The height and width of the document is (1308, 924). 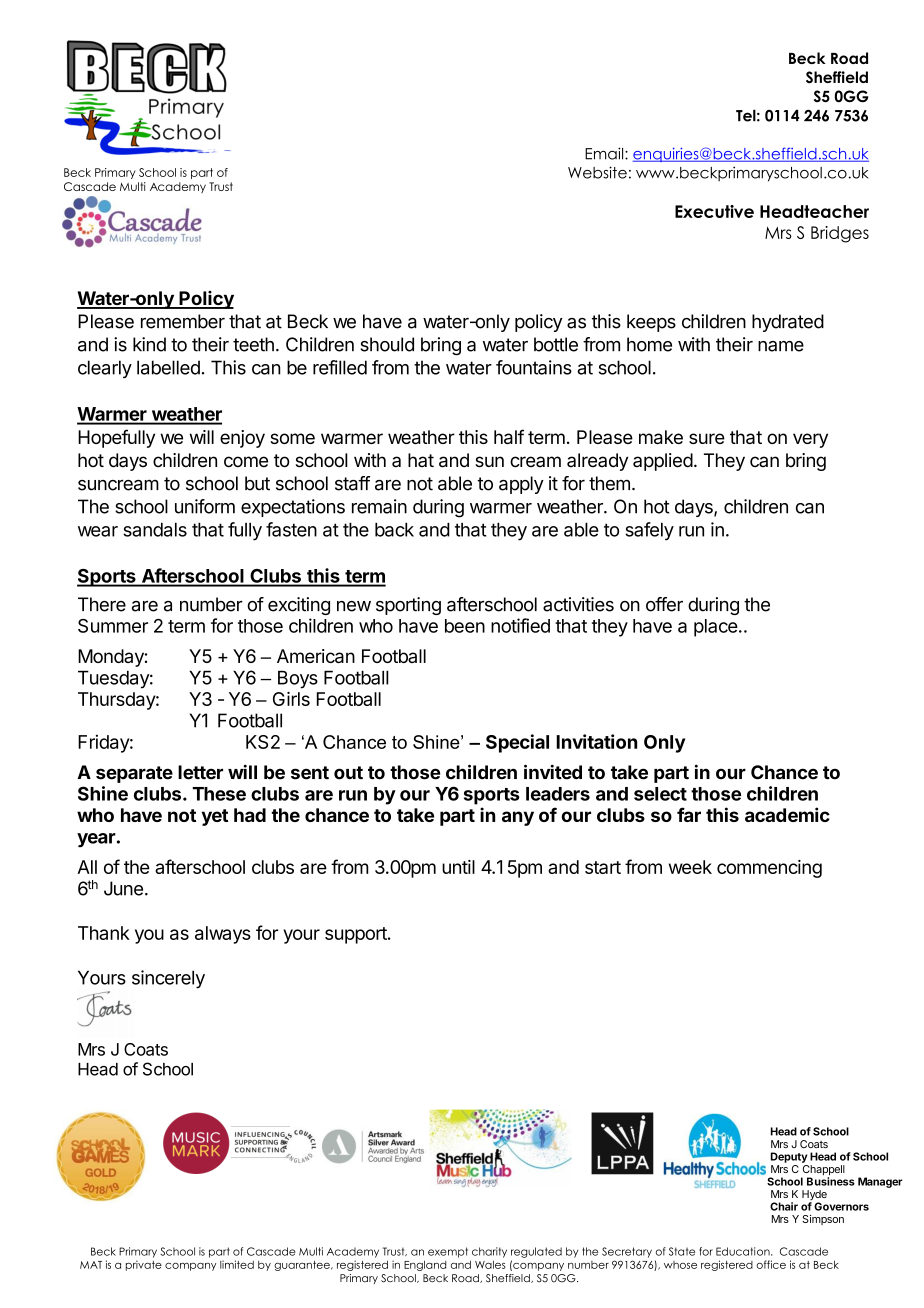 What do you see at coordinates (716, 628) in the document?
I see `place` at bounding box center [716, 628].
